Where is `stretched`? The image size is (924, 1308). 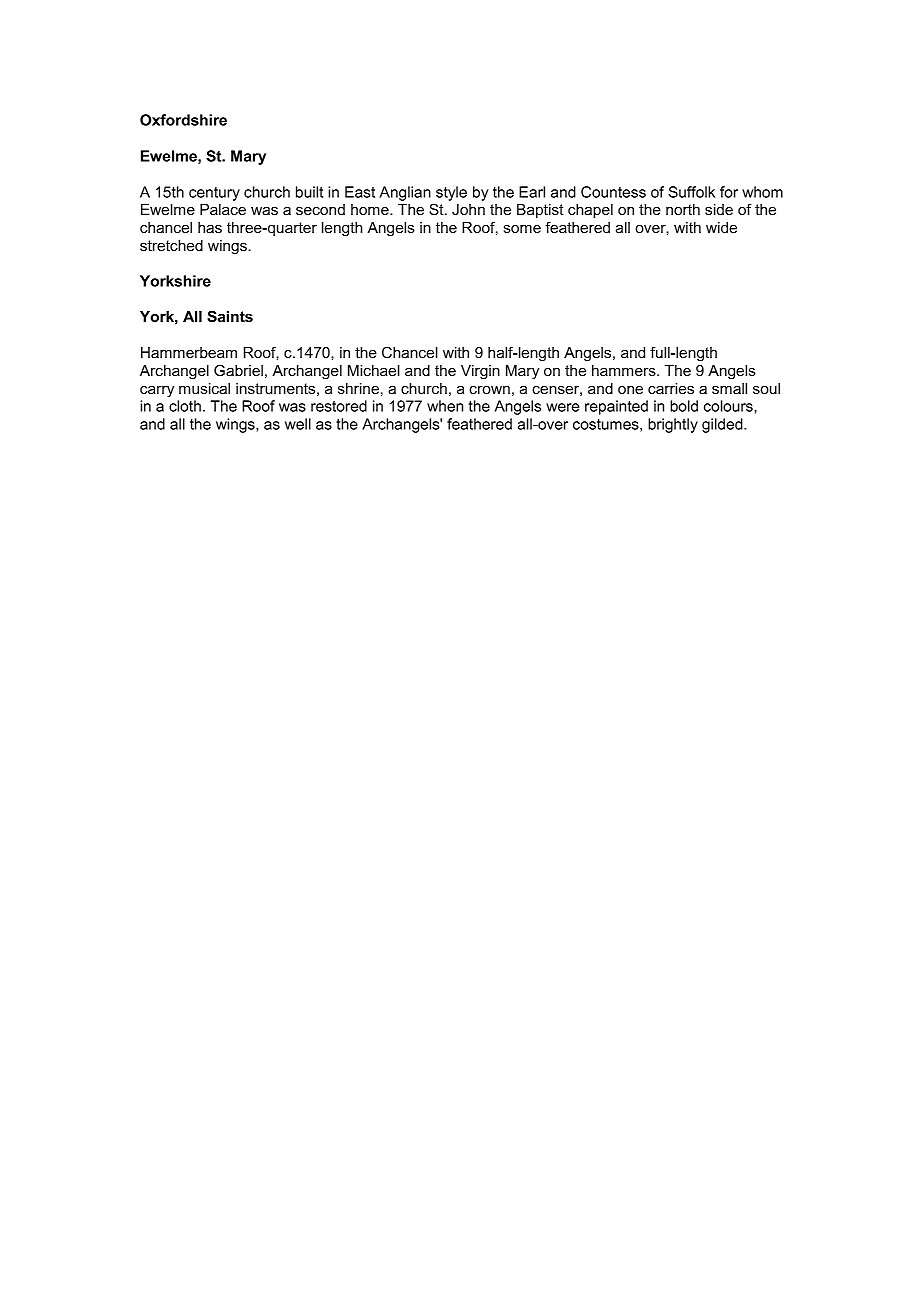
stretched is located at coordinates (171, 245).
